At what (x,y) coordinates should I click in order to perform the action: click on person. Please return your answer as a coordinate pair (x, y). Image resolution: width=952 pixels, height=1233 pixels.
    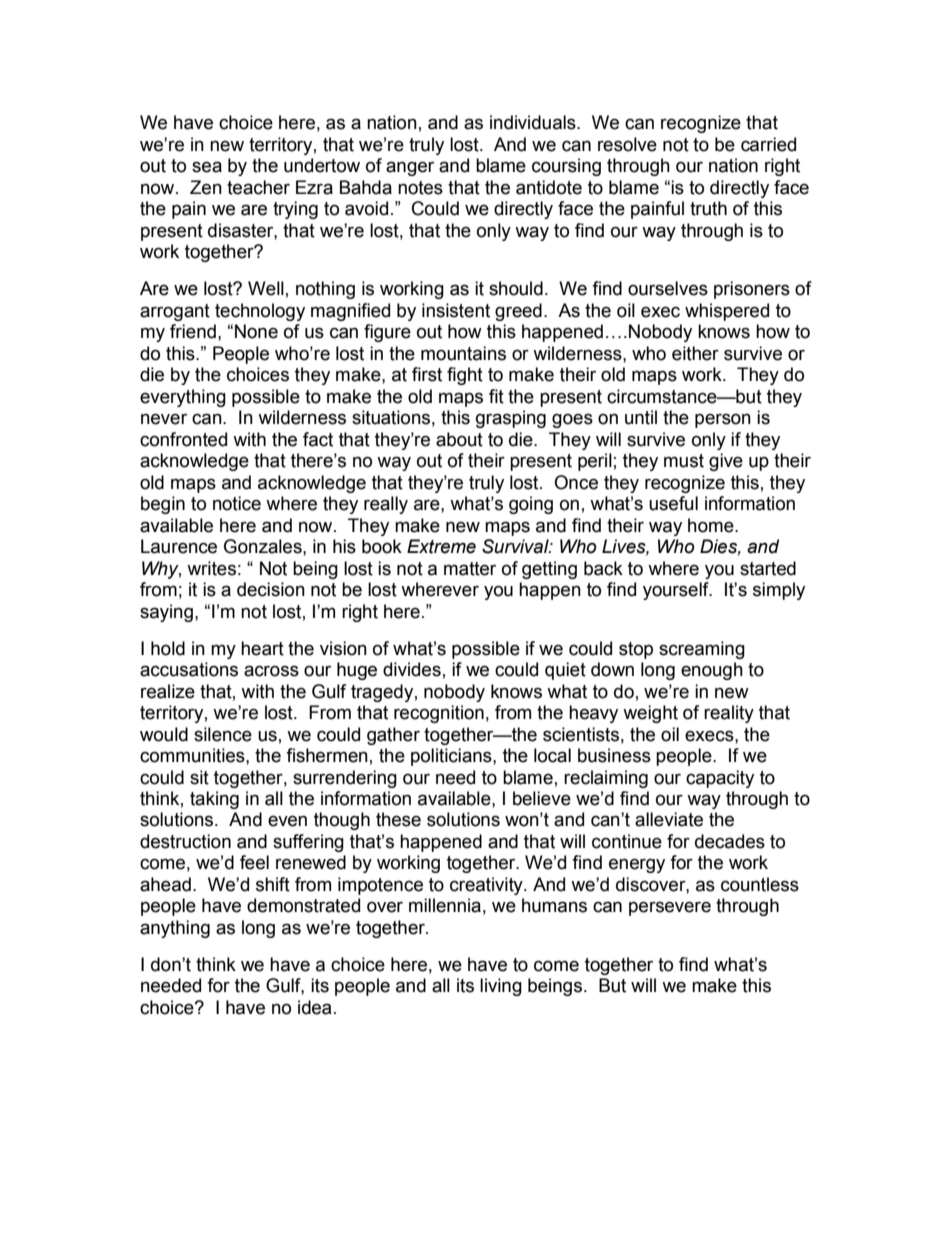
    Looking at the image, I should click on (723, 420).
